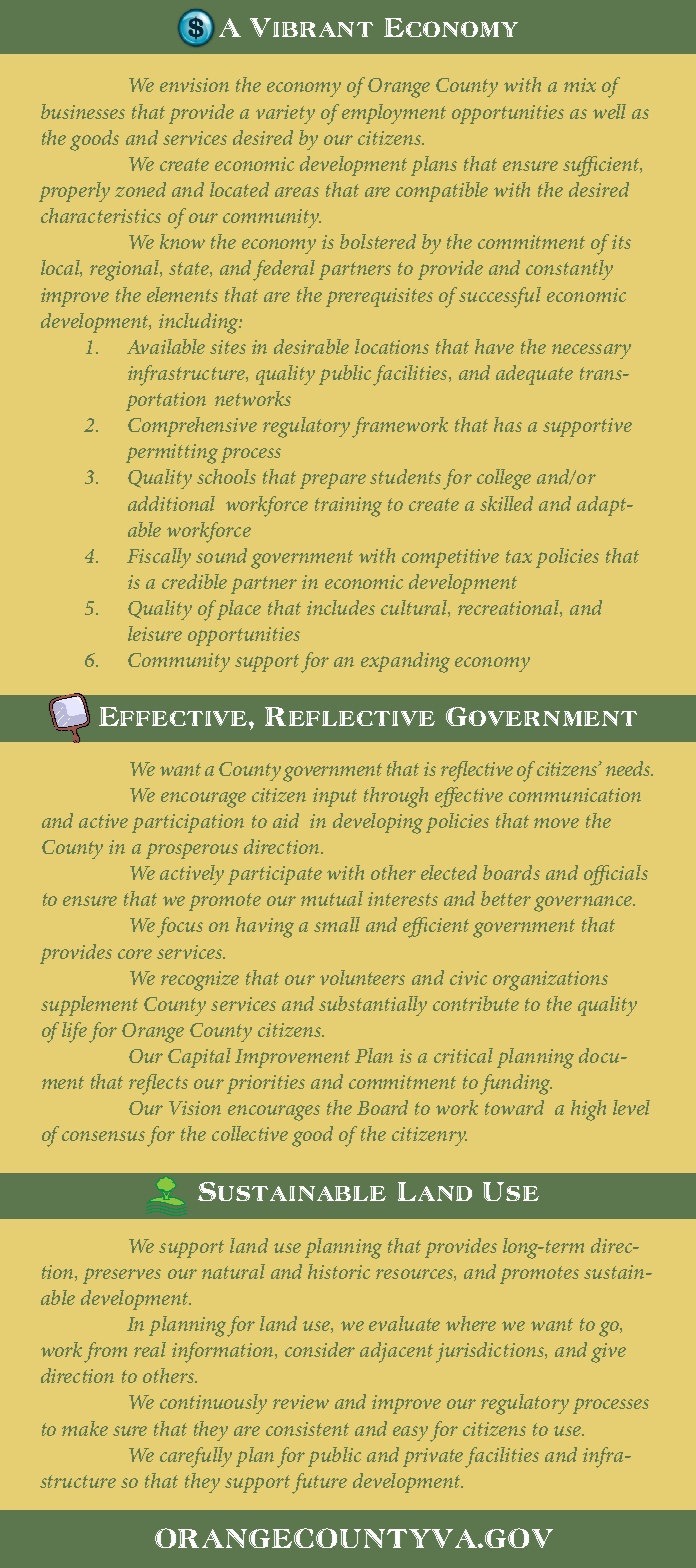 This screenshot has height=1568, width=696. I want to click on businesses, so click(83, 111).
